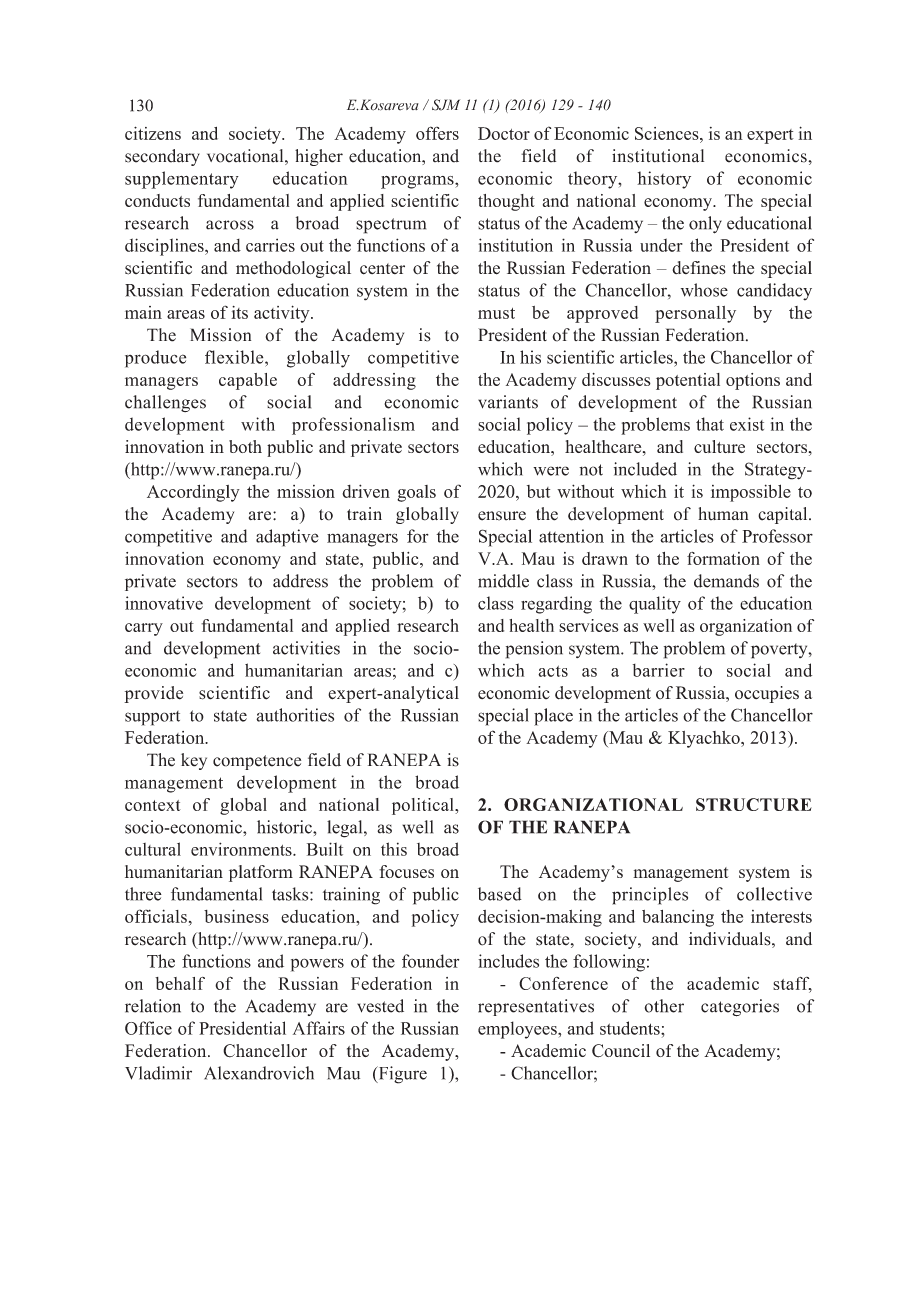 This document has width=924, height=1308. What do you see at coordinates (437, 133) in the document?
I see `offers` at bounding box center [437, 133].
